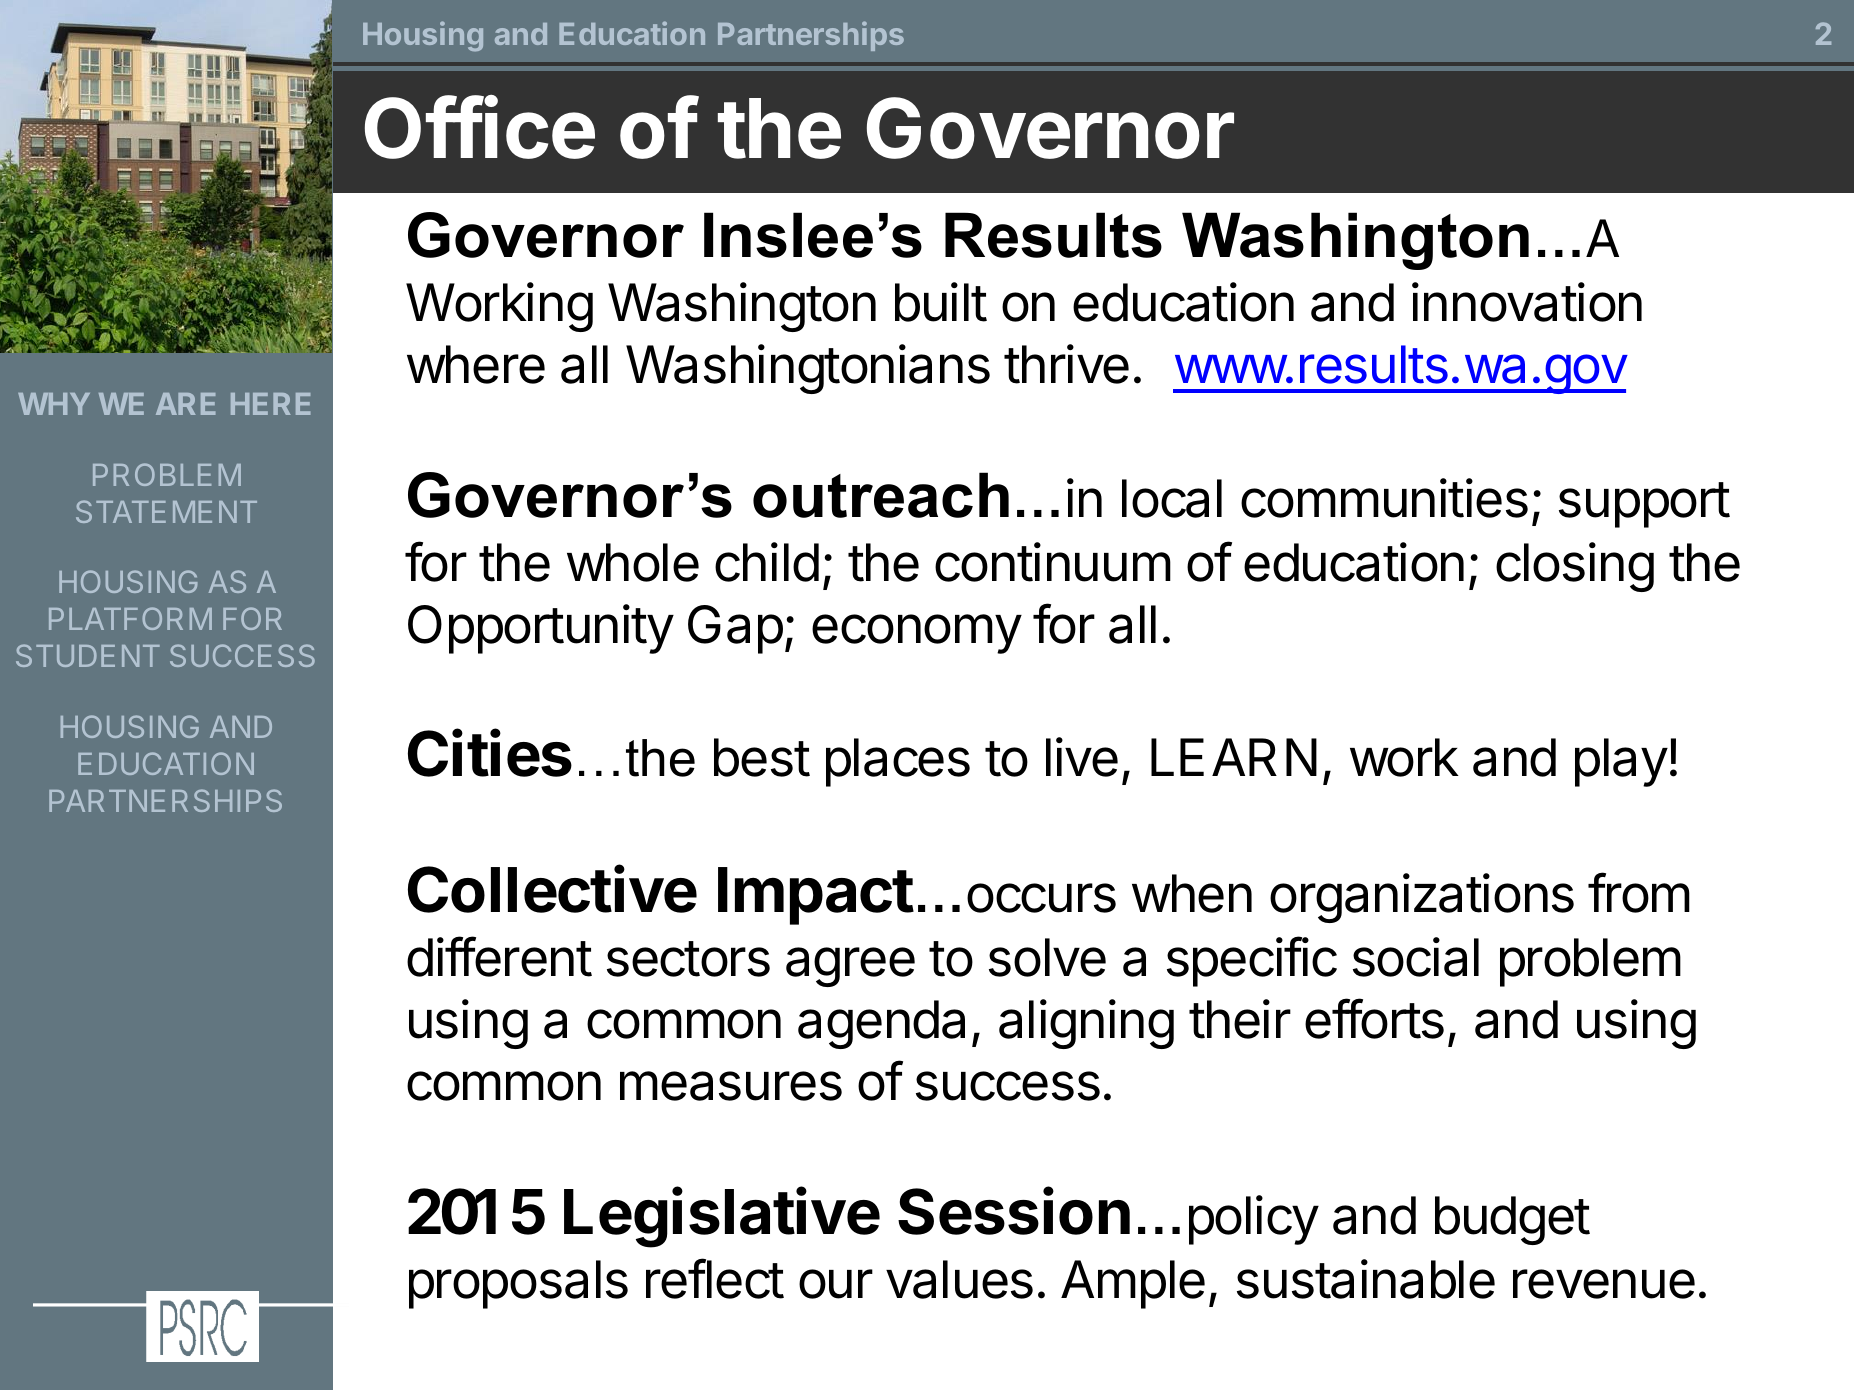  What do you see at coordinates (185, 404) in the screenshot?
I see `ARE` at bounding box center [185, 404].
